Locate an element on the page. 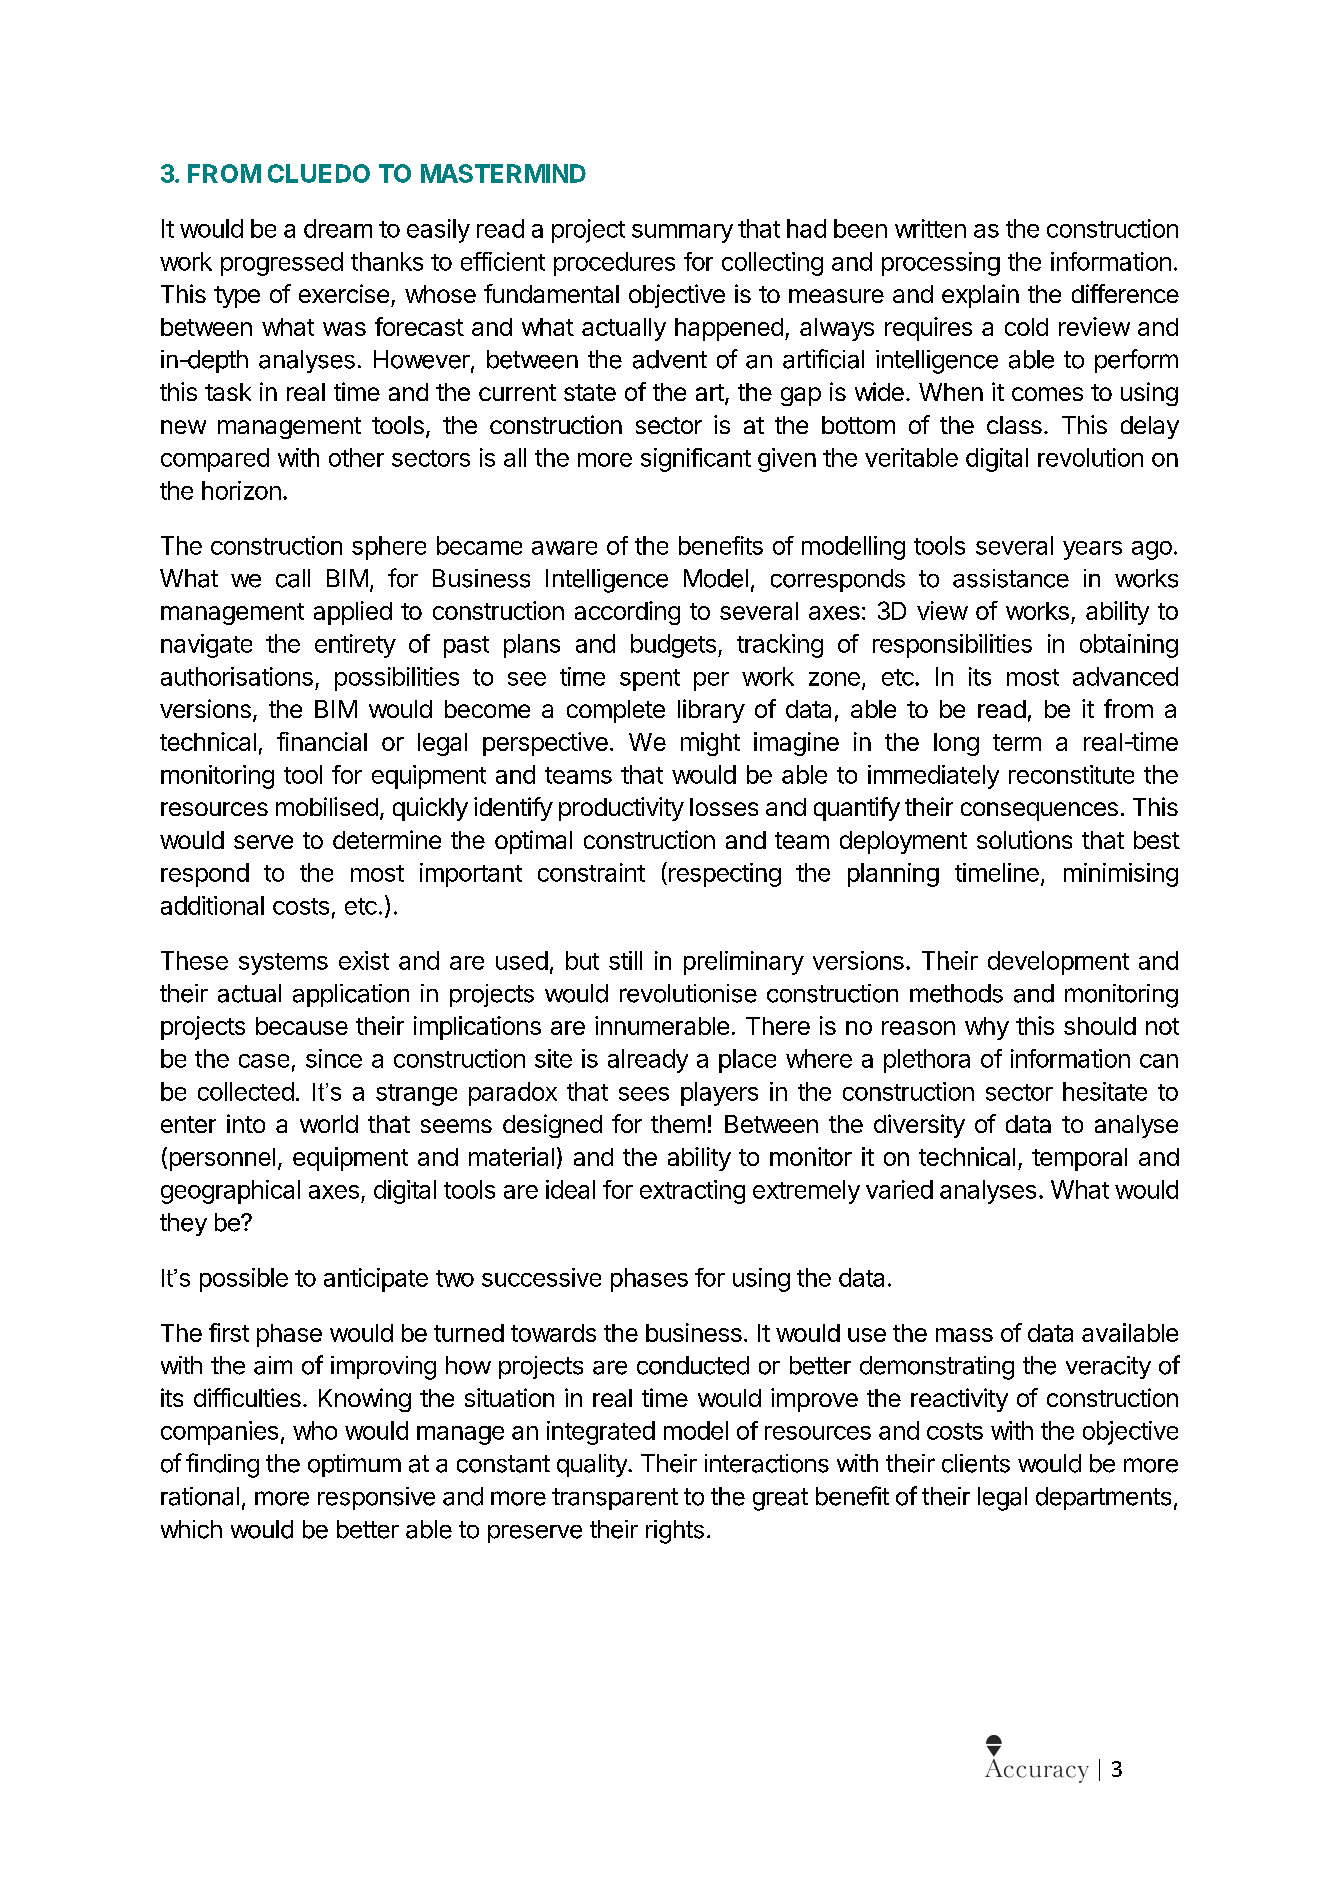 The width and height of the document is (1338, 1893). hesitate is located at coordinates (1105, 1091).
